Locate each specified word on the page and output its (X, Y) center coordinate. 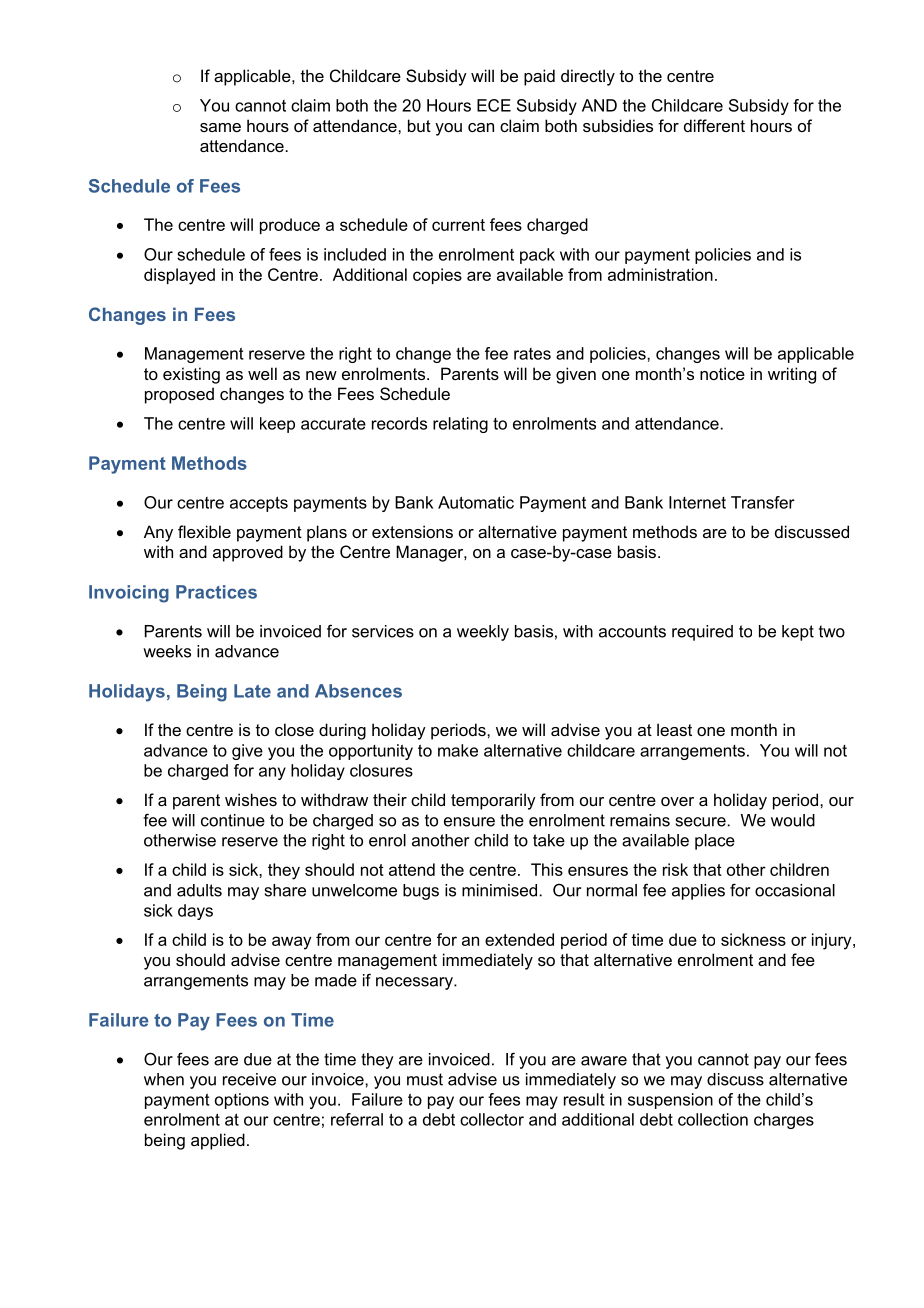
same (220, 127)
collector (492, 1119)
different (714, 125)
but (419, 125)
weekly (483, 633)
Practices (216, 592)
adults (199, 890)
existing (191, 375)
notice (722, 373)
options (242, 1101)
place (715, 842)
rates (532, 354)
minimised (499, 890)
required (702, 633)
